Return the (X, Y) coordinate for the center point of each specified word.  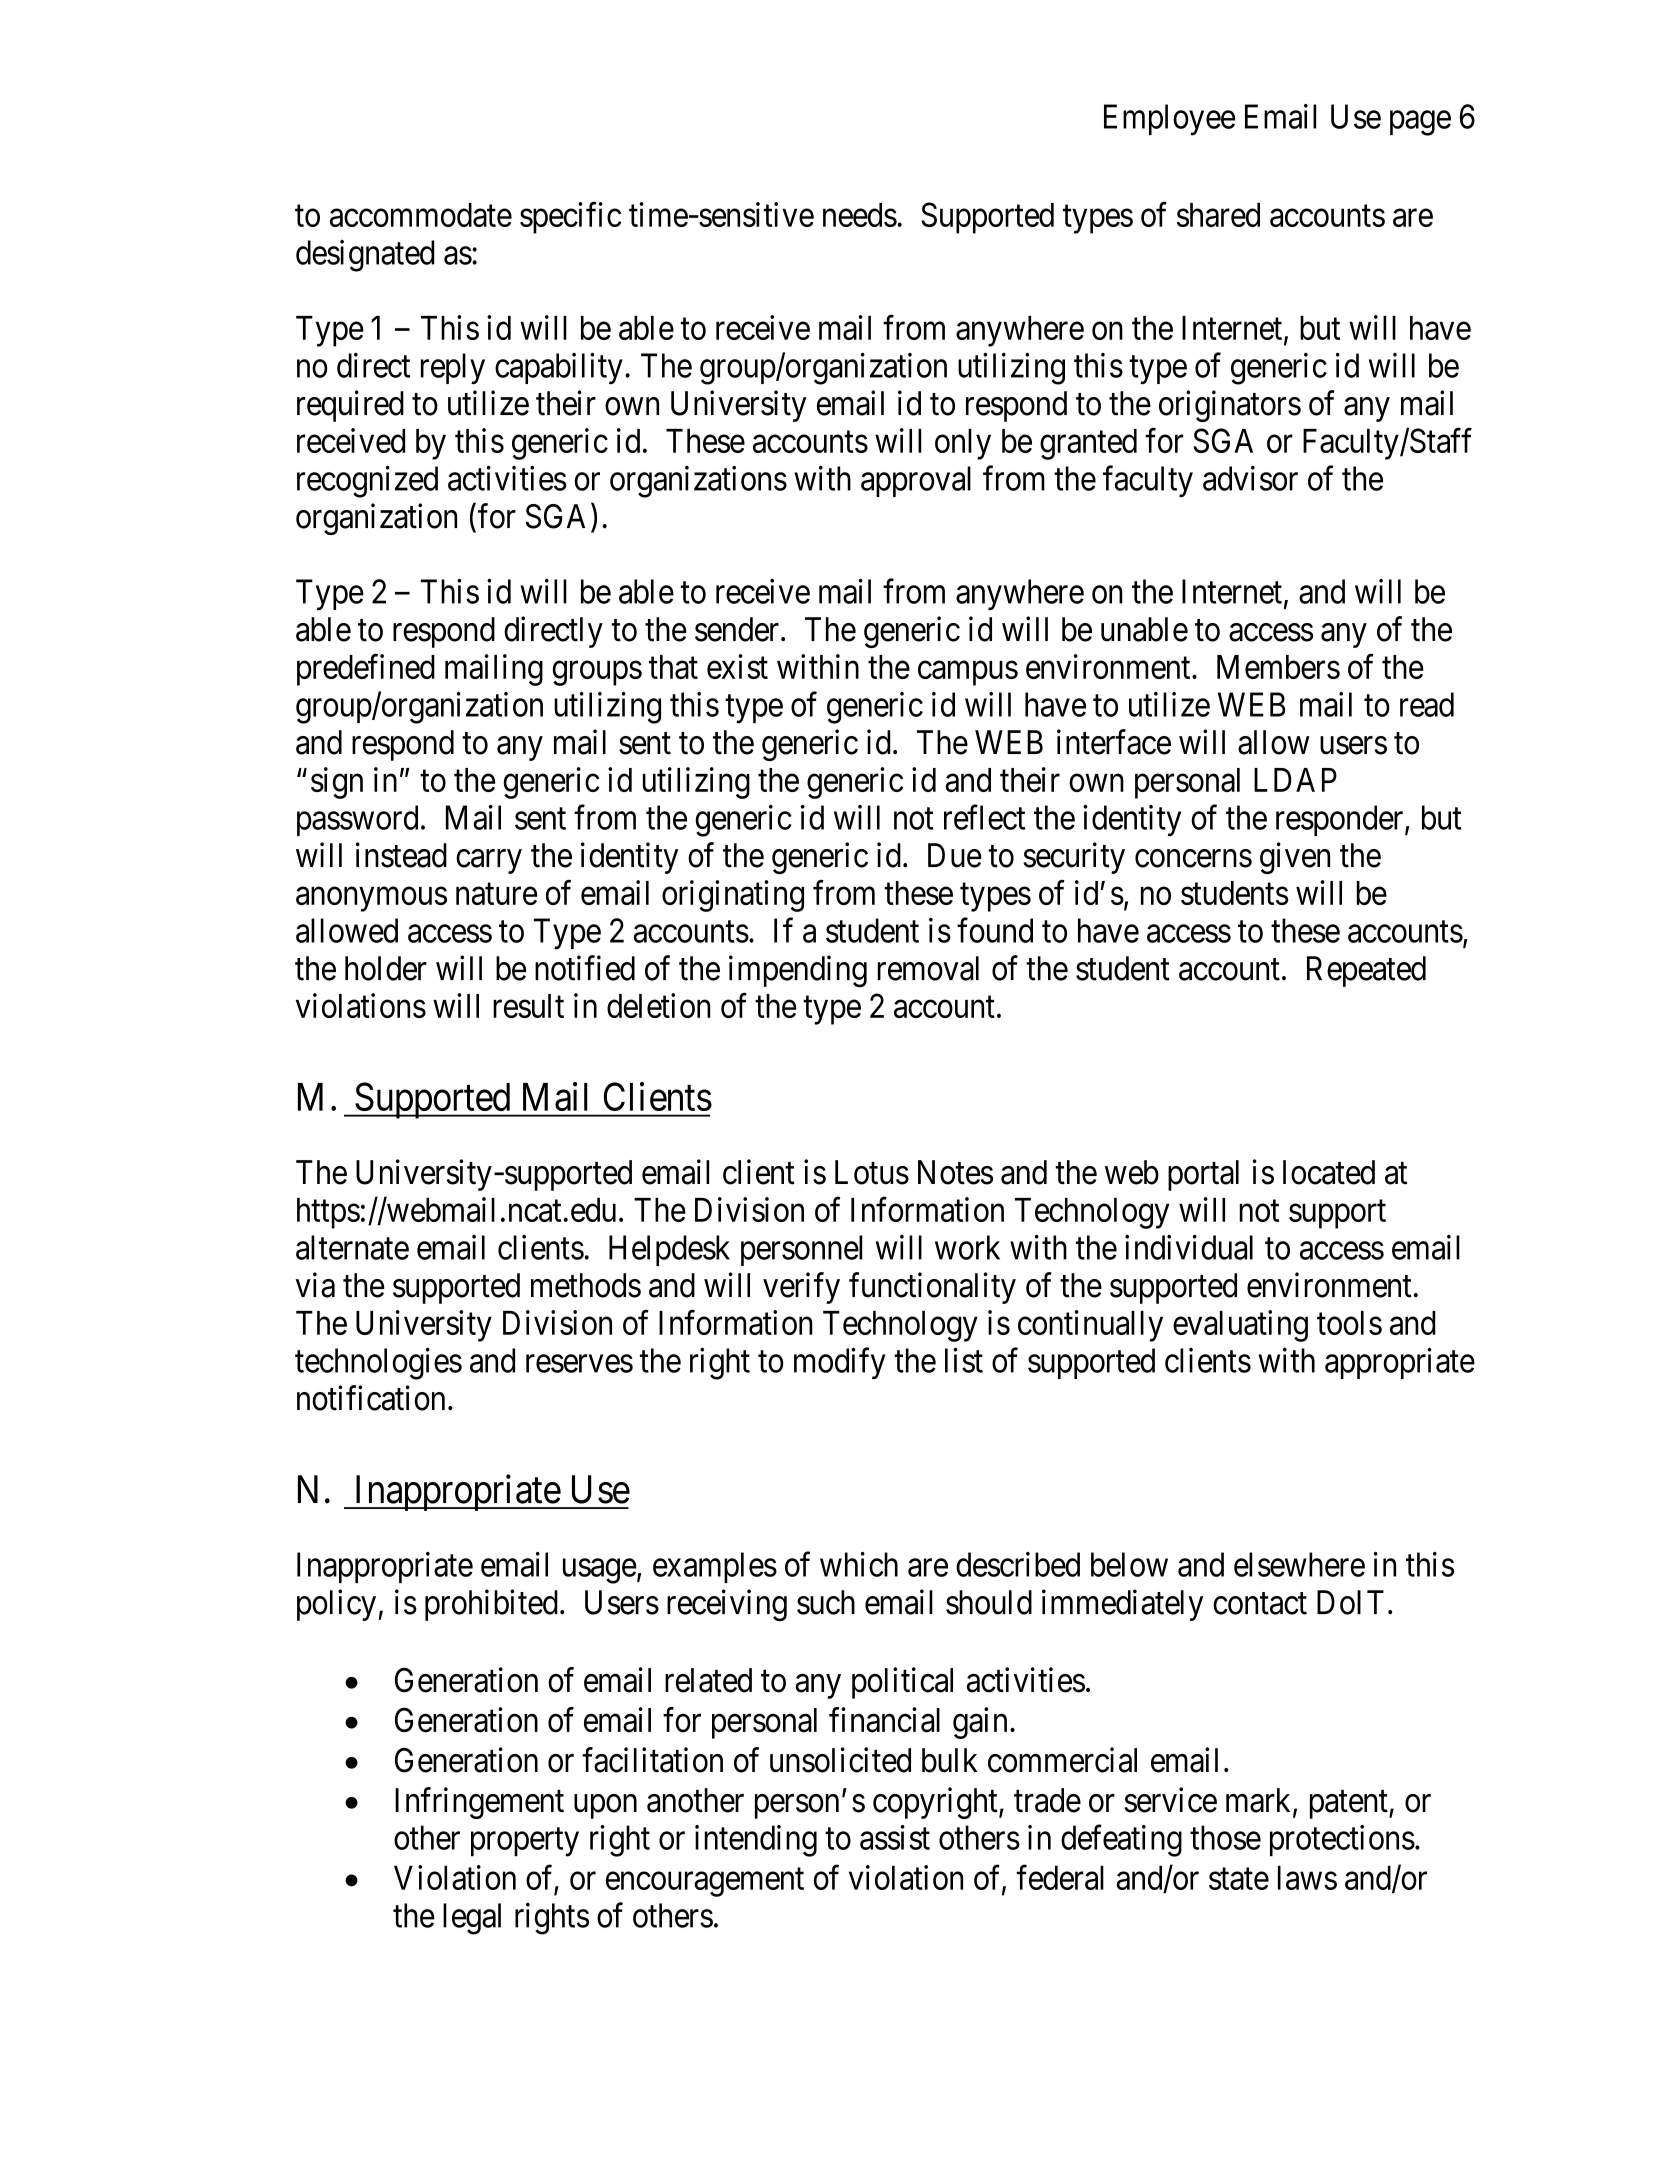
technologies (378, 1364)
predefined (366, 670)
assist (895, 1837)
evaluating (1240, 1326)
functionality (932, 1288)
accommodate (421, 215)
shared (1218, 215)
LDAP (1295, 780)
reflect (984, 817)
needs (860, 215)
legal (472, 1919)
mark (1260, 1801)
